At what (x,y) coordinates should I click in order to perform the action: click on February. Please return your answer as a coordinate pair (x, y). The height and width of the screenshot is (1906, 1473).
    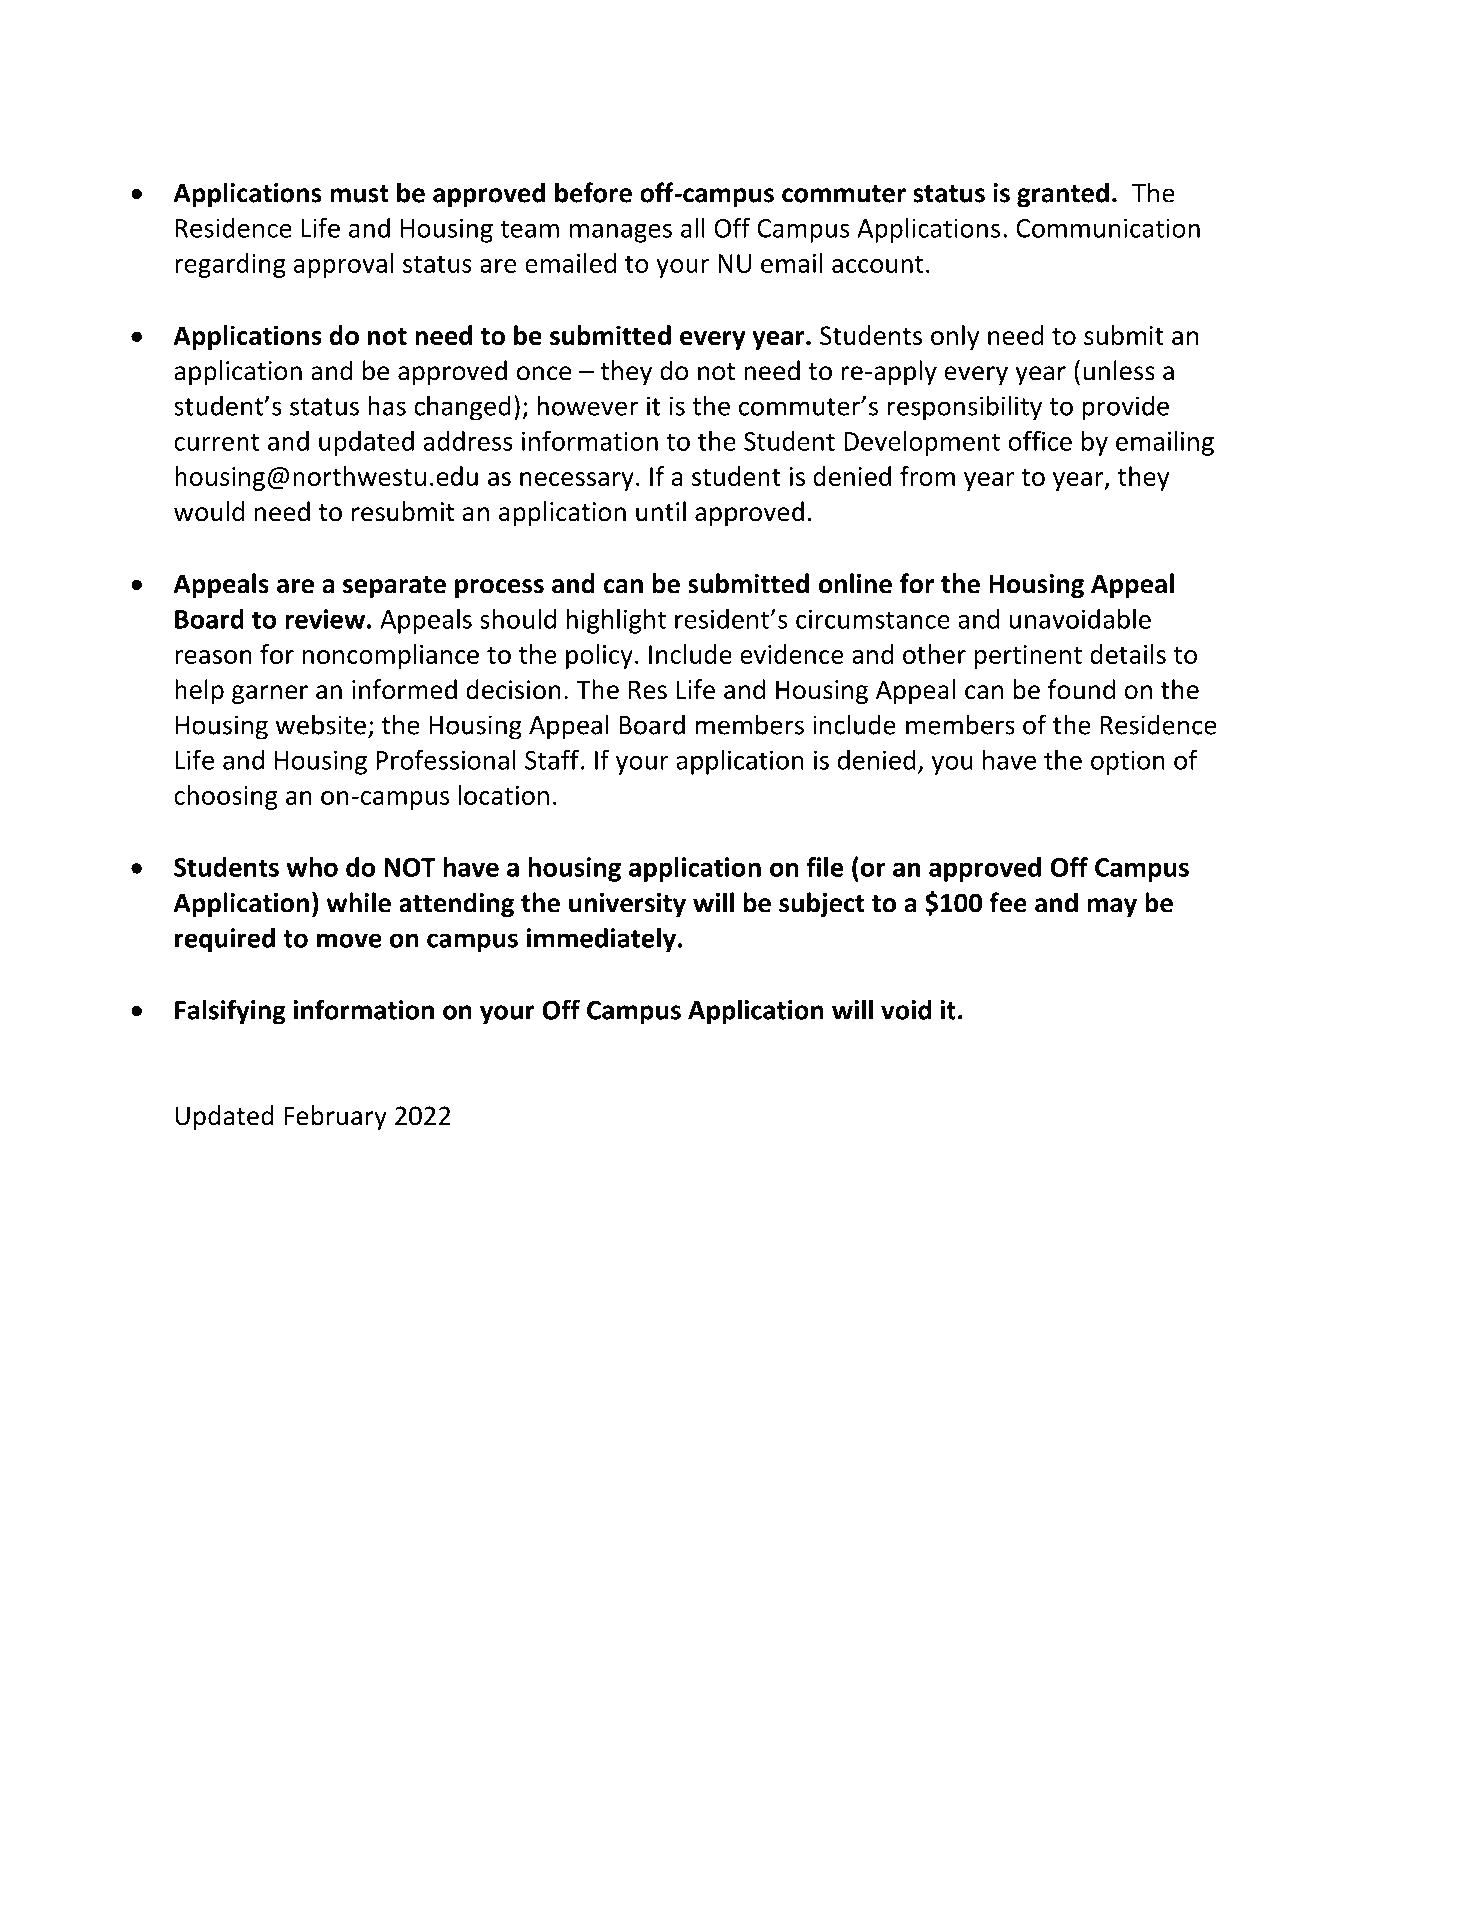
    Looking at the image, I should click on (335, 1117).
